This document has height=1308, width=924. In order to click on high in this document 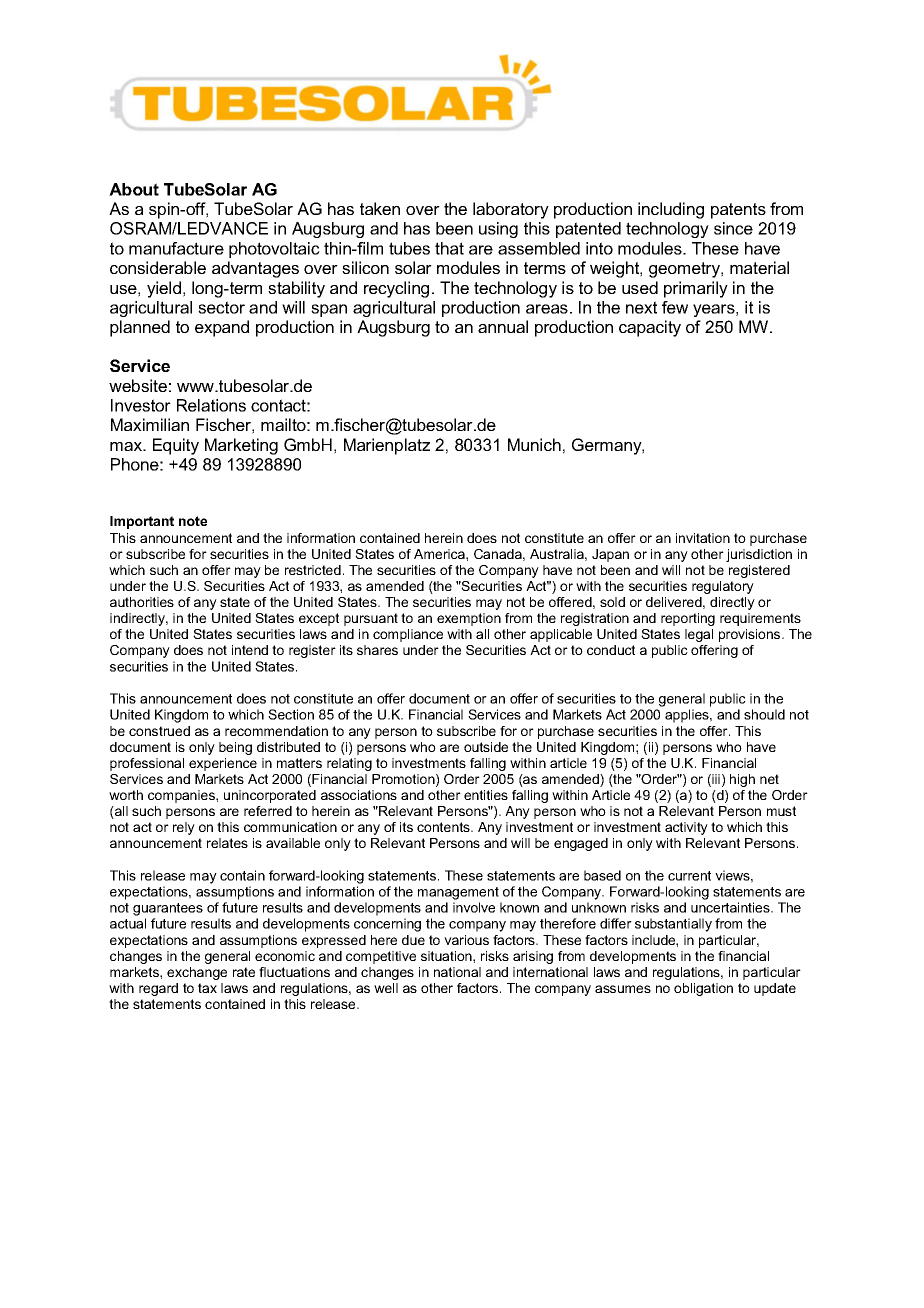, I will do `click(742, 780)`.
